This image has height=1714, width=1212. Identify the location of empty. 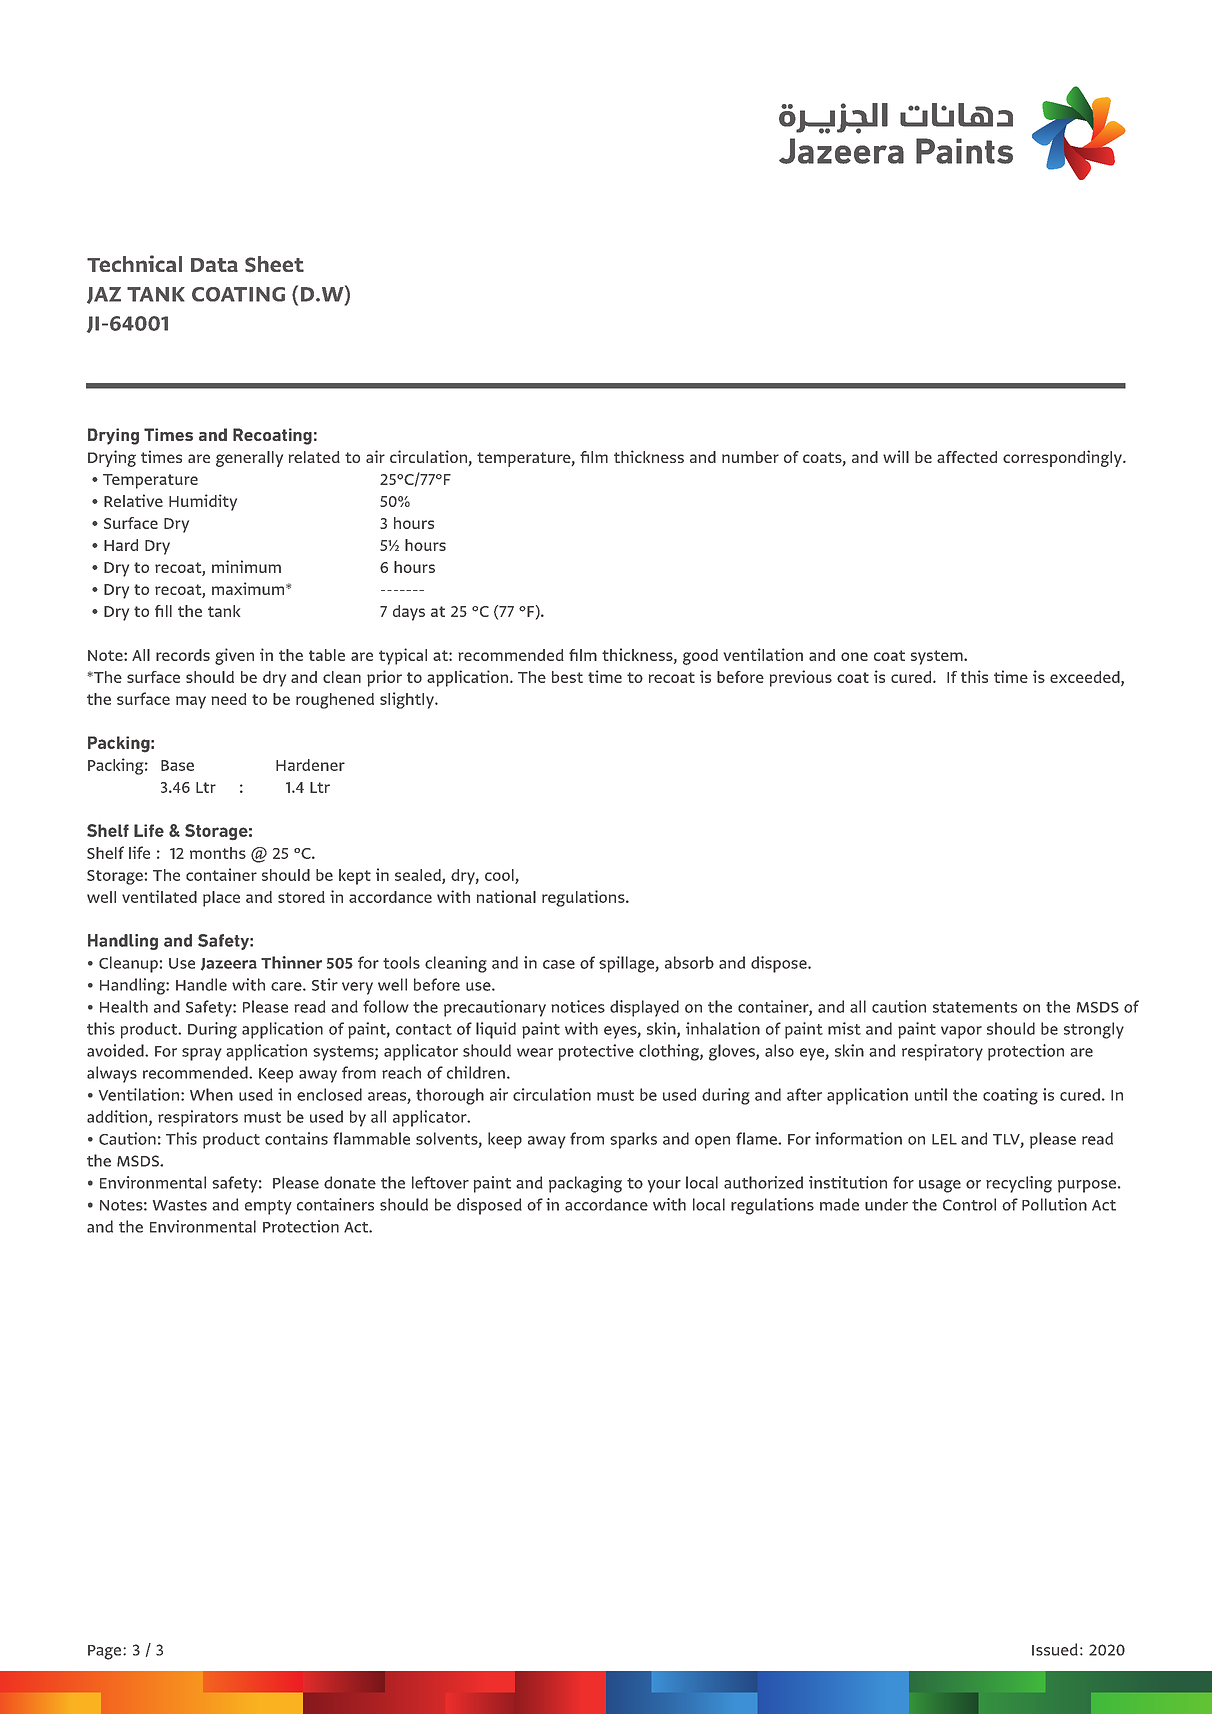
(268, 1207).
